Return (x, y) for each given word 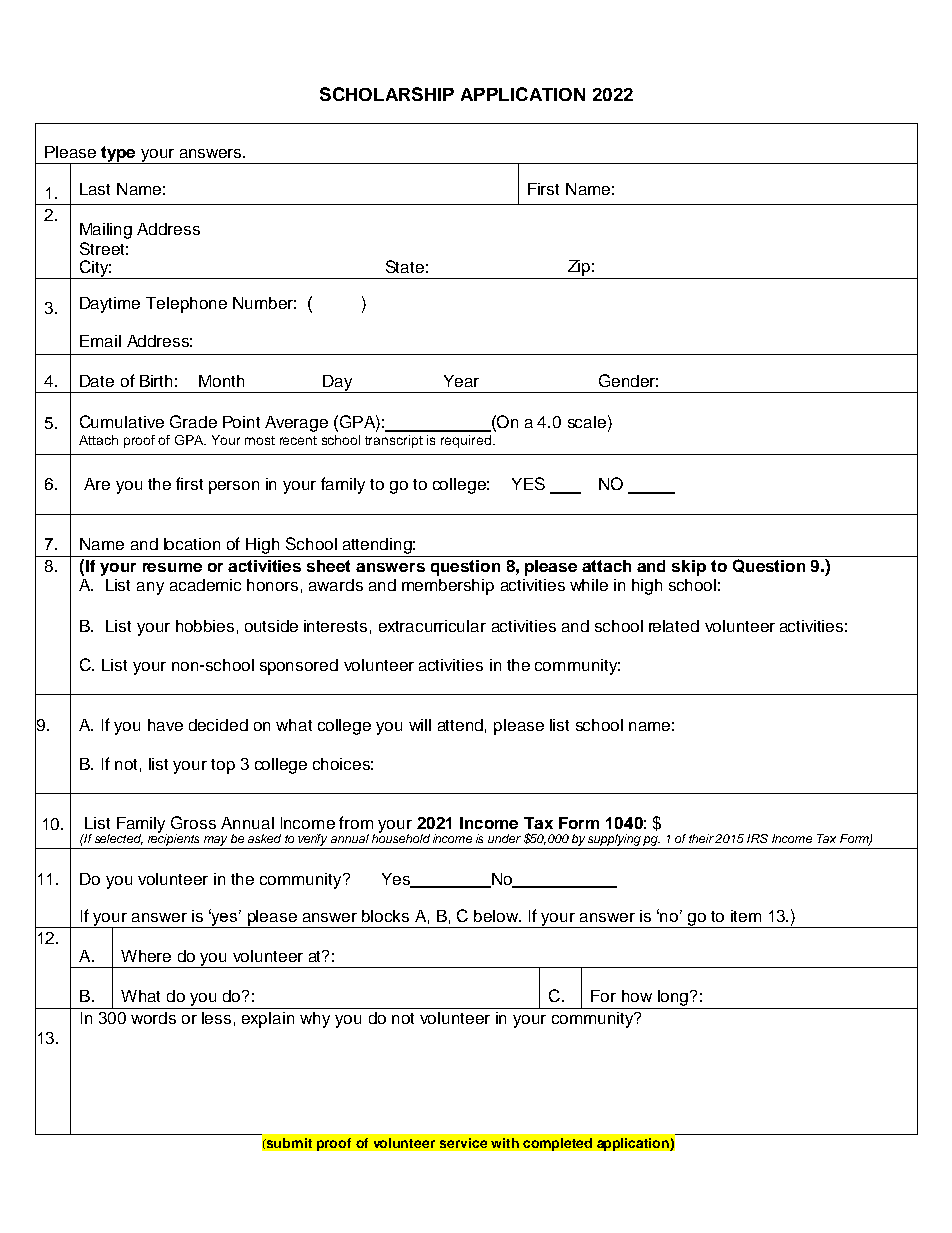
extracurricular (432, 626)
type (118, 155)
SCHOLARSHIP (387, 94)
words (153, 1018)
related (674, 626)
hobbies (205, 626)
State (405, 266)
